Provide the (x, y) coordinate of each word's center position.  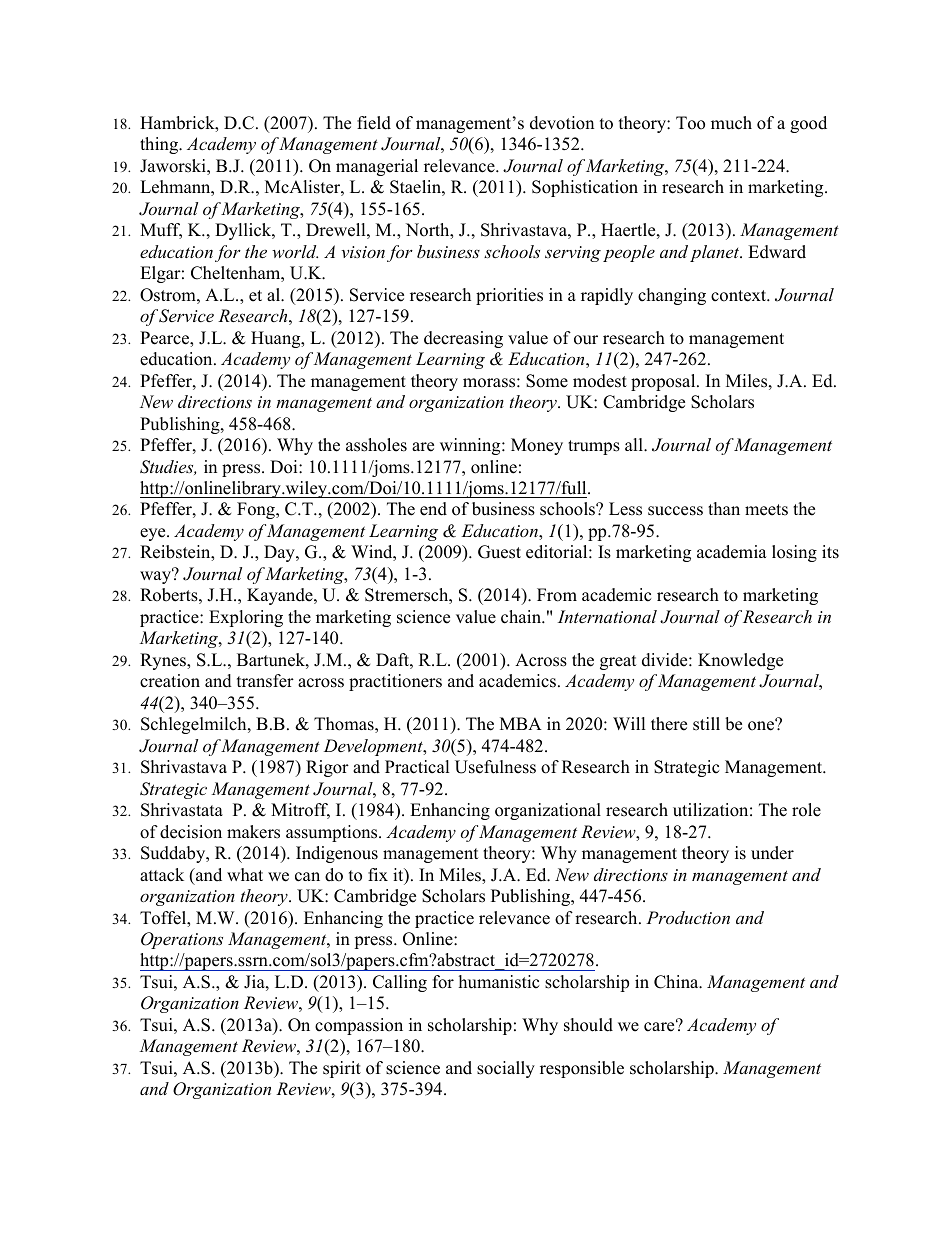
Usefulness (495, 767)
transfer (265, 681)
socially (506, 1069)
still (706, 724)
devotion (562, 123)
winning (471, 446)
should (588, 1025)
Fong (257, 510)
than (724, 508)
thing (160, 145)
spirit (342, 1069)
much (731, 123)
